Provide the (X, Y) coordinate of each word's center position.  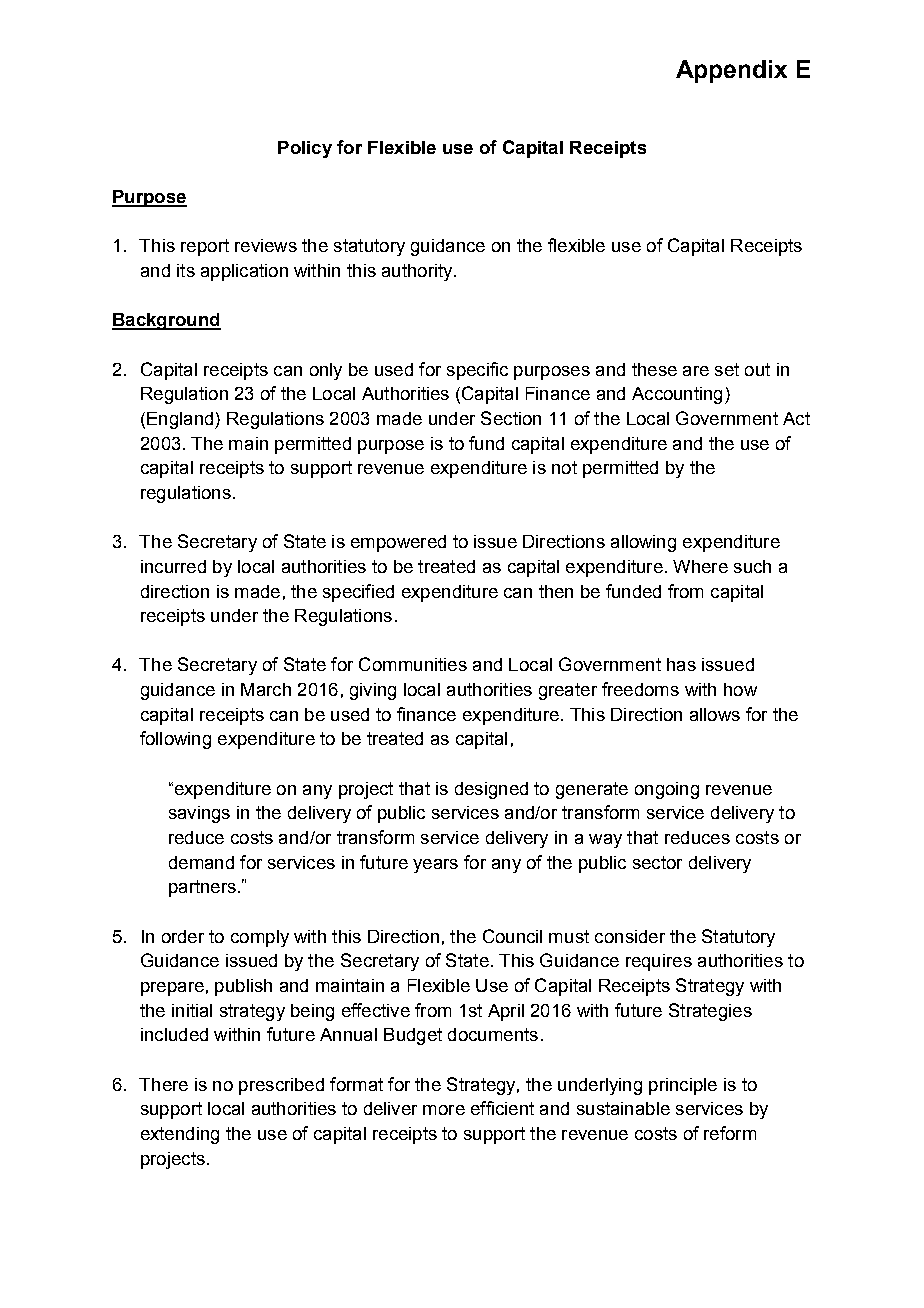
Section (511, 418)
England (180, 420)
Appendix (731, 71)
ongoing (667, 790)
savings (199, 814)
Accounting (677, 395)
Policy (305, 149)
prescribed (281, 1086)
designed (491, 790)
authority (418, 272)
